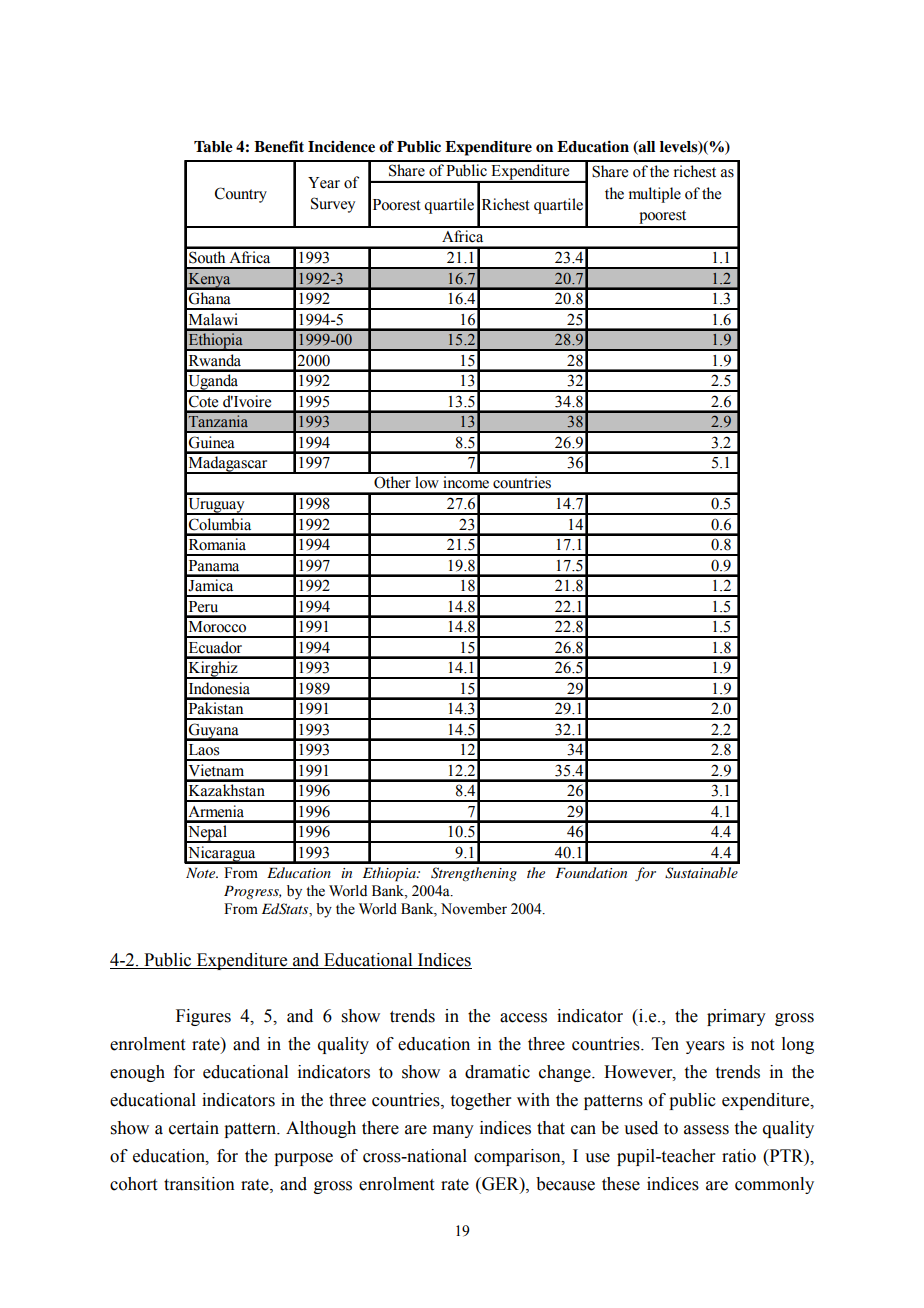  Describe the element at coordinates (241, 195) in the image. I see `Country` at that location.
